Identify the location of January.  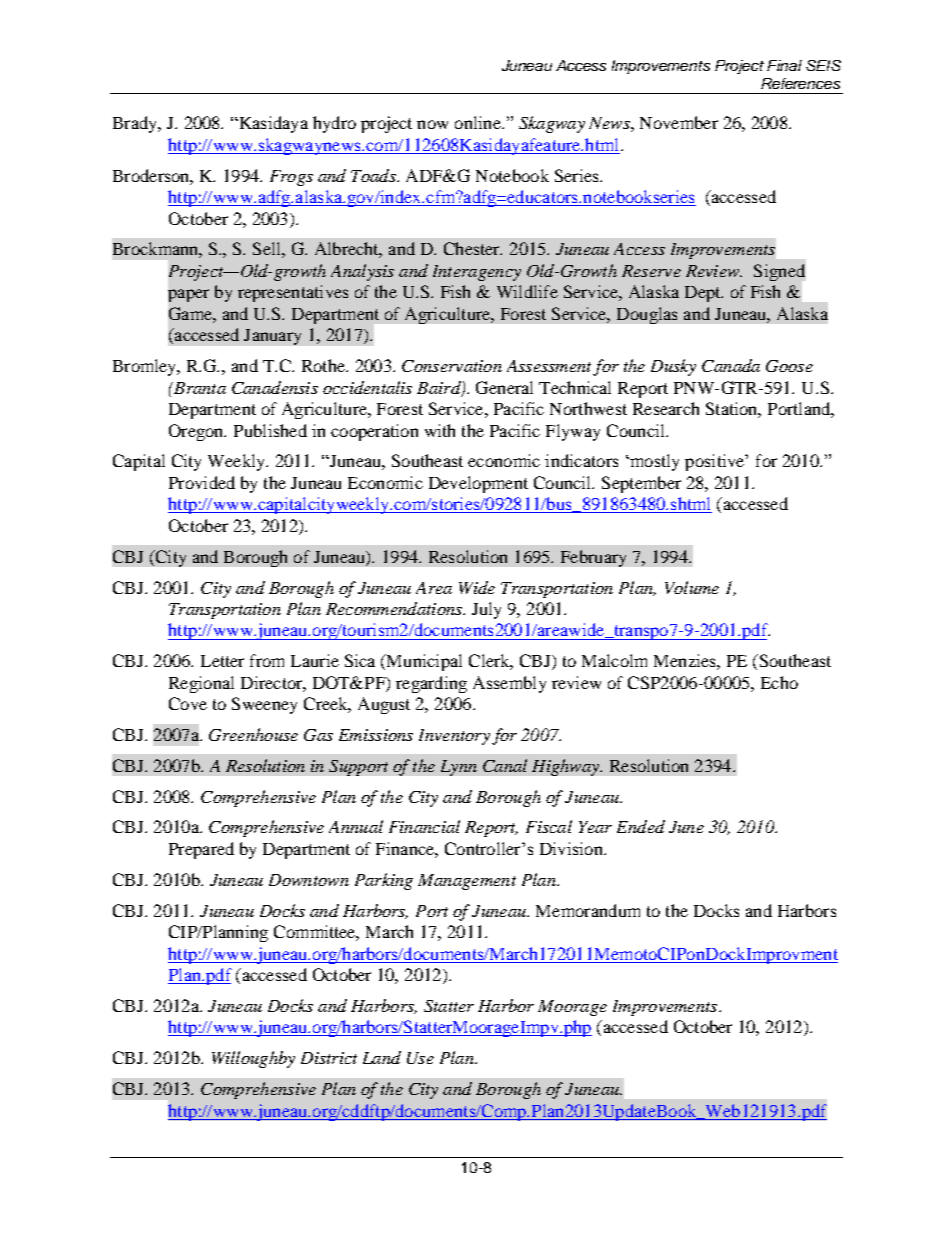
(272, 337).
